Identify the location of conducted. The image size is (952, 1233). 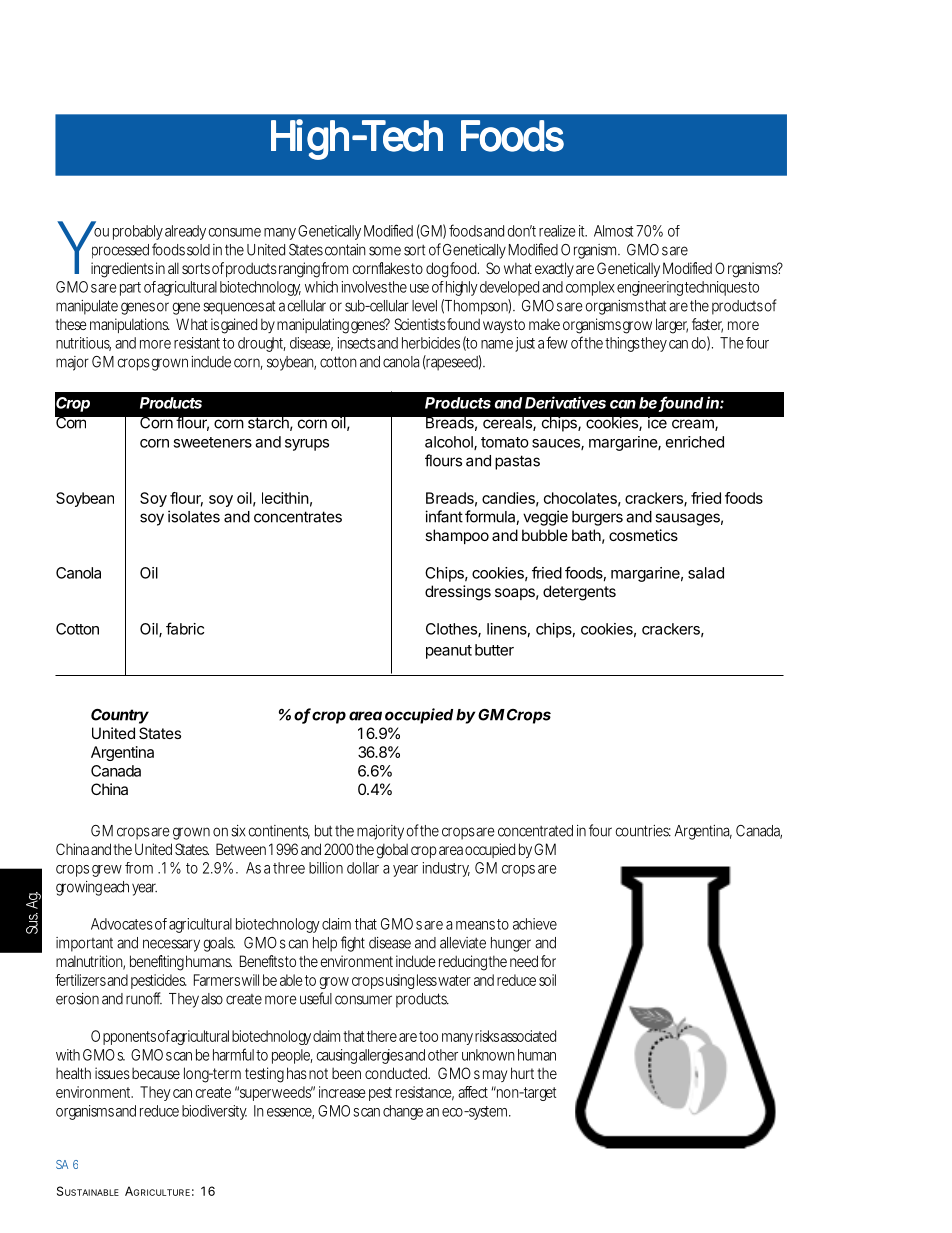
(397, 1073).
